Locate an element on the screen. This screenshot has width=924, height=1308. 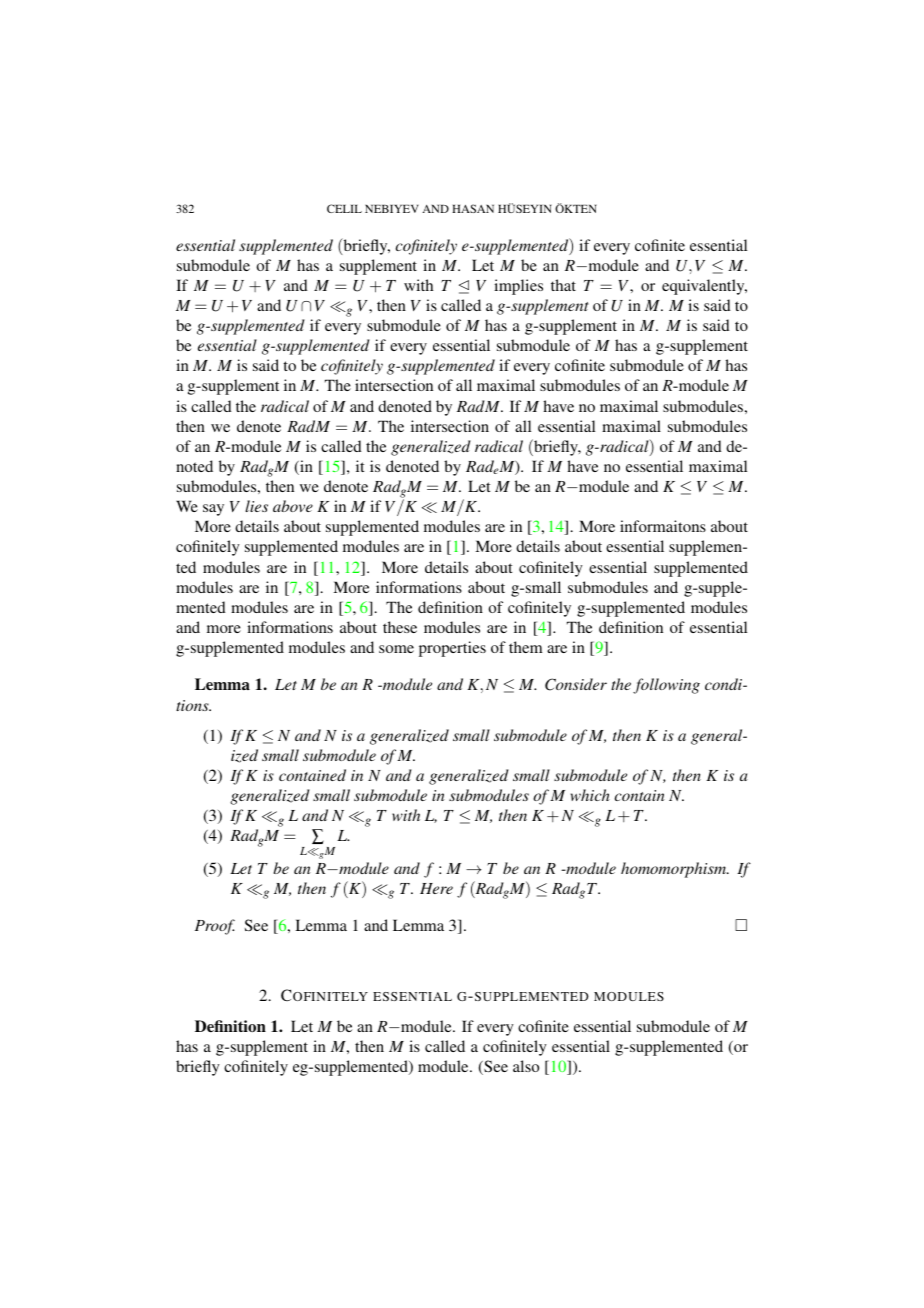
properties is located at coordinates (452, 649).
